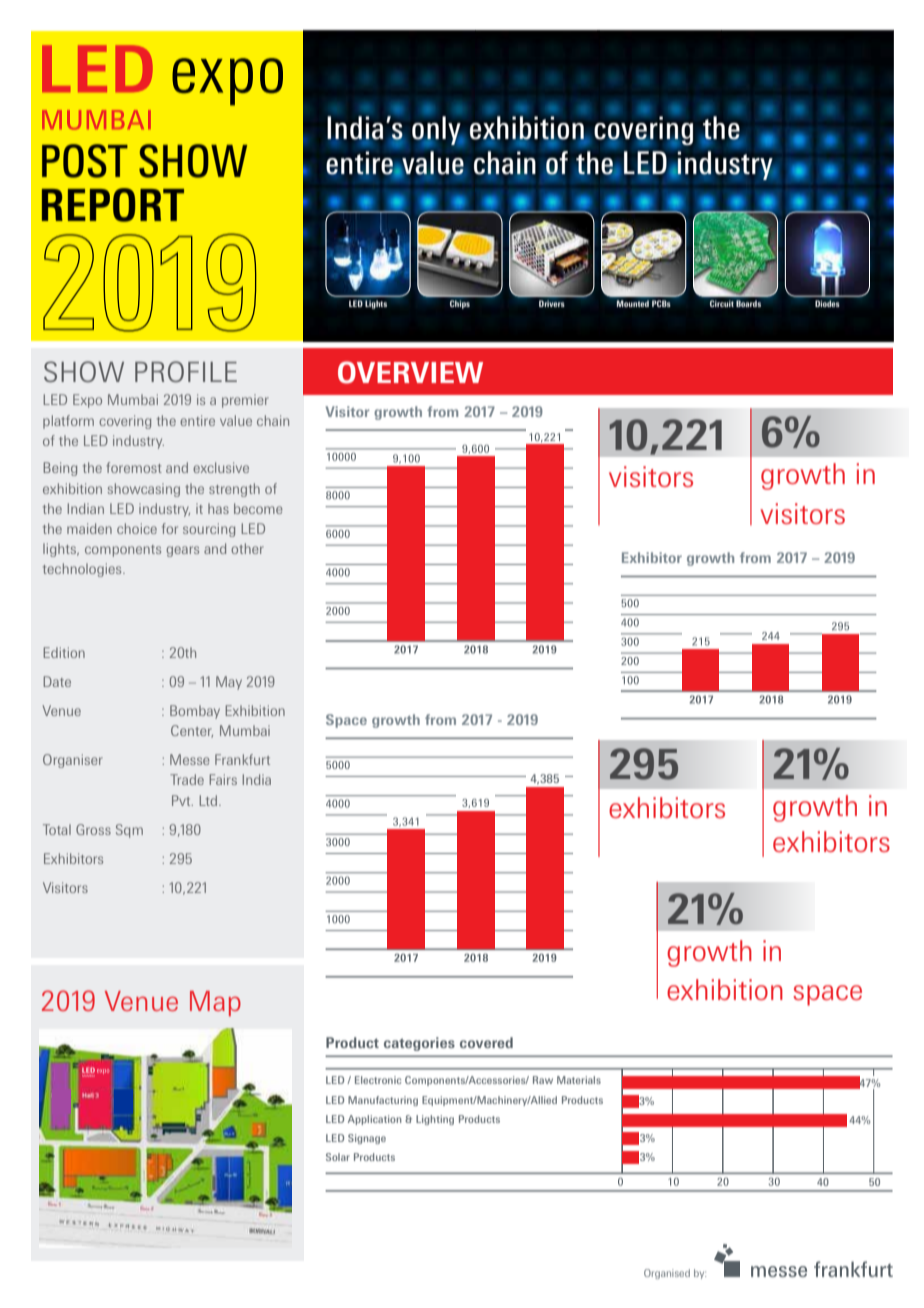  Describe the element at coordinates (137, 528) in the screenshot. I see `choice` at that location.
